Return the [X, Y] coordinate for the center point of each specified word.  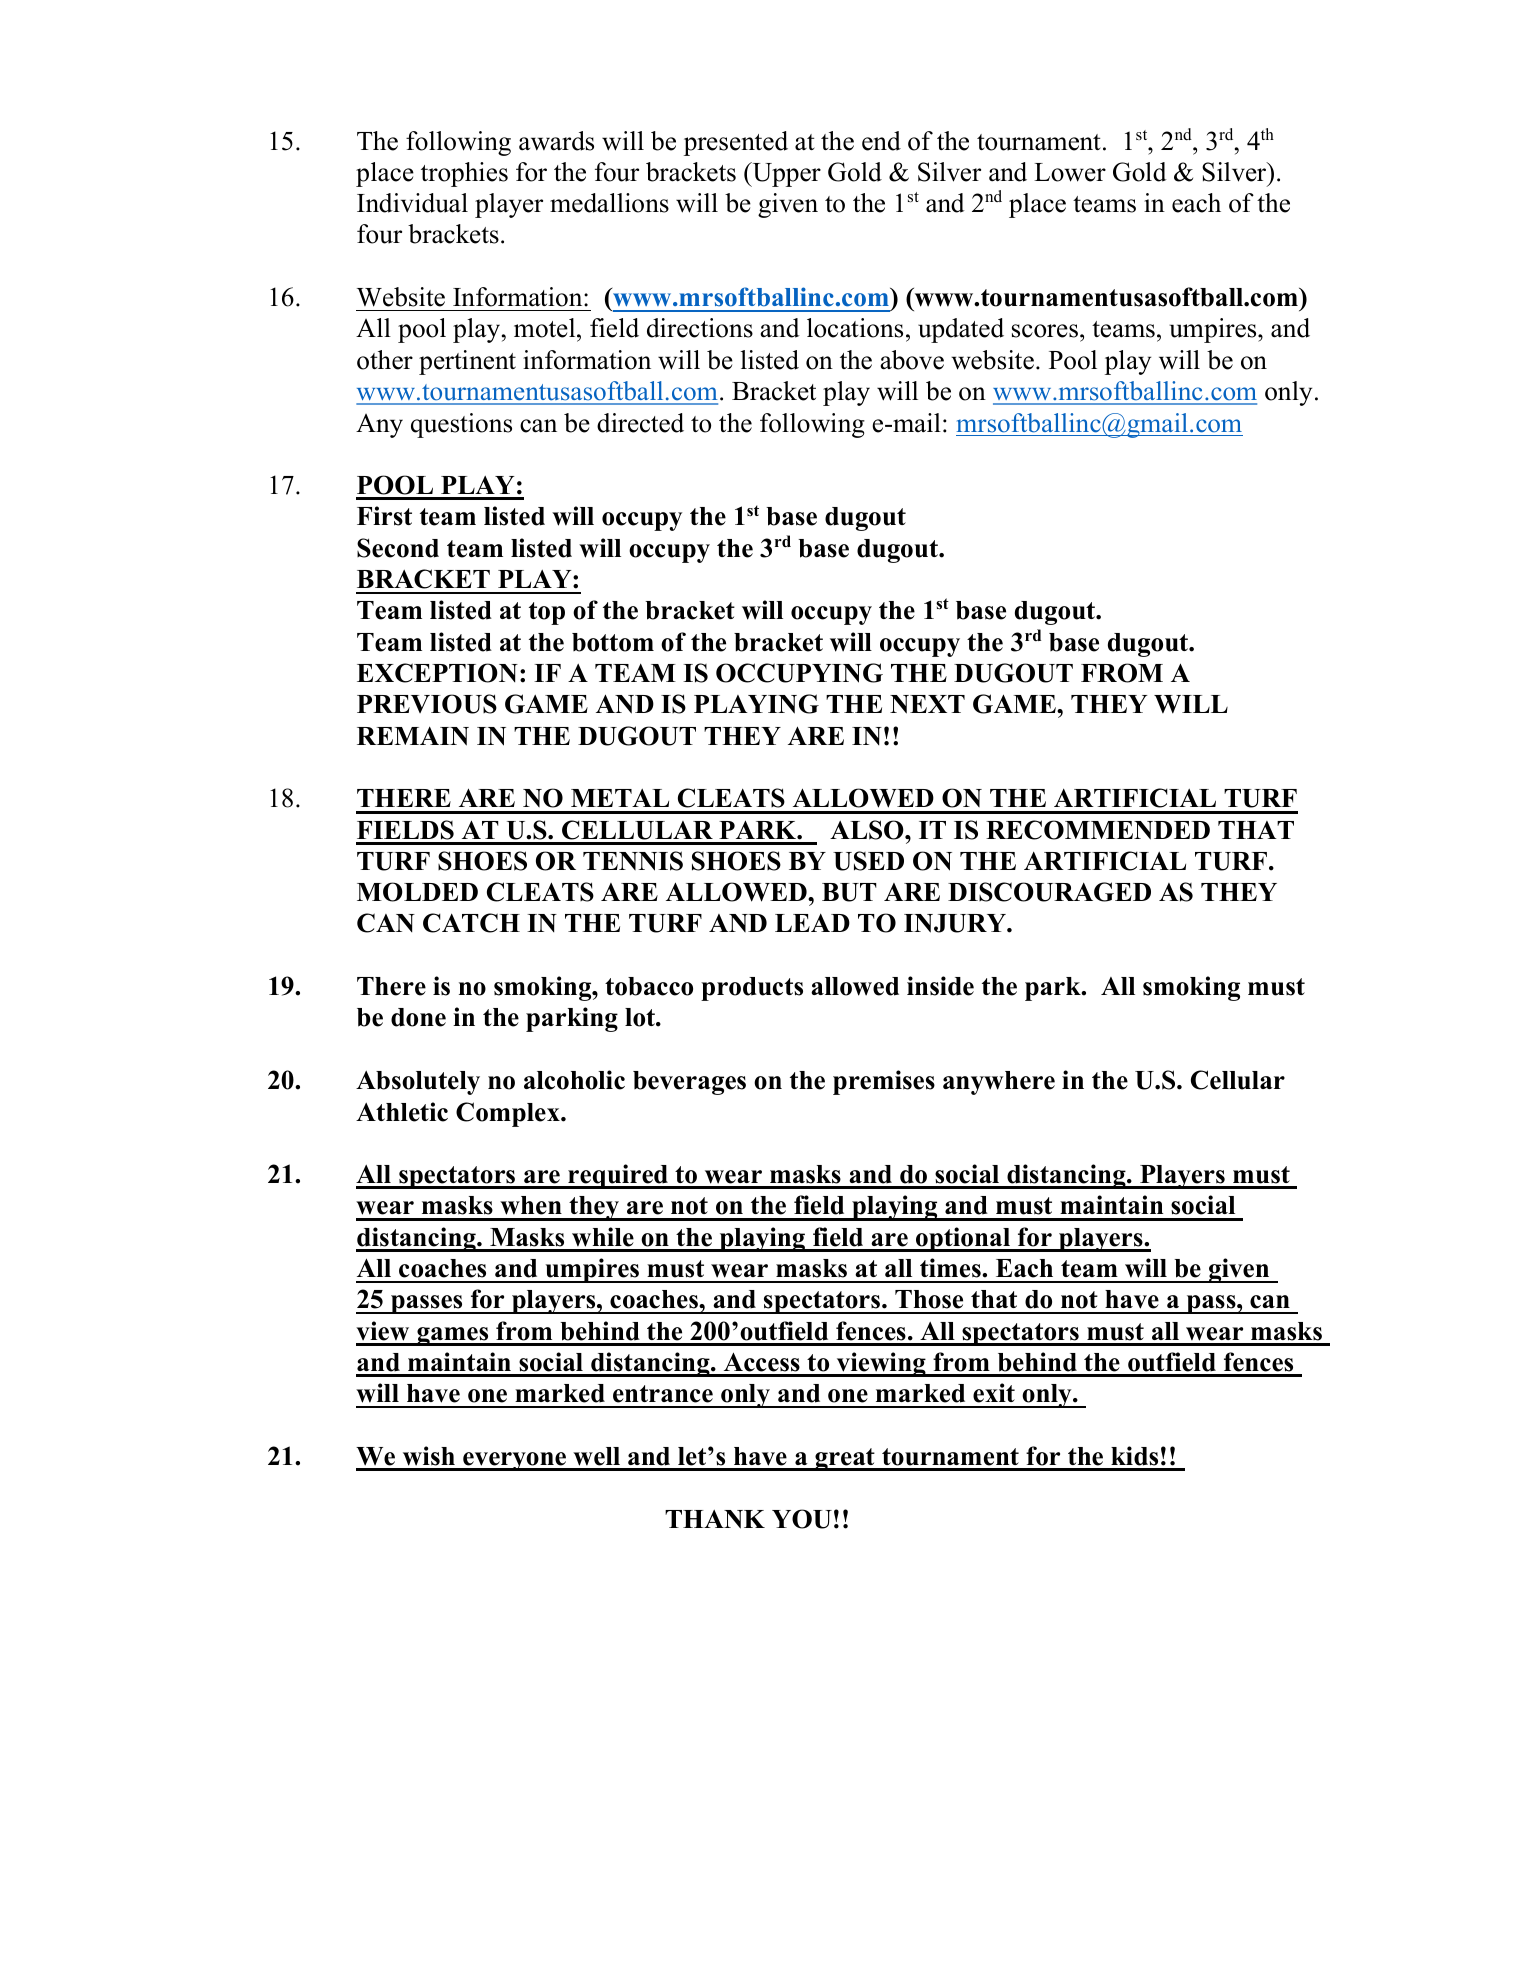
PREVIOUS [427, 704]
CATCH [471, 923]
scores [1045, 331]
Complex [509, 1114]
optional [963, 1239]
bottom [613, 642]
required [618, 1176]
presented [736, 143]
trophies [464, 174]
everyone [515, 1461]
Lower [1070, 172]
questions [461, 425]
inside [940, 986]
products [752, 989]
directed [640, 423]
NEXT [927, 704]
